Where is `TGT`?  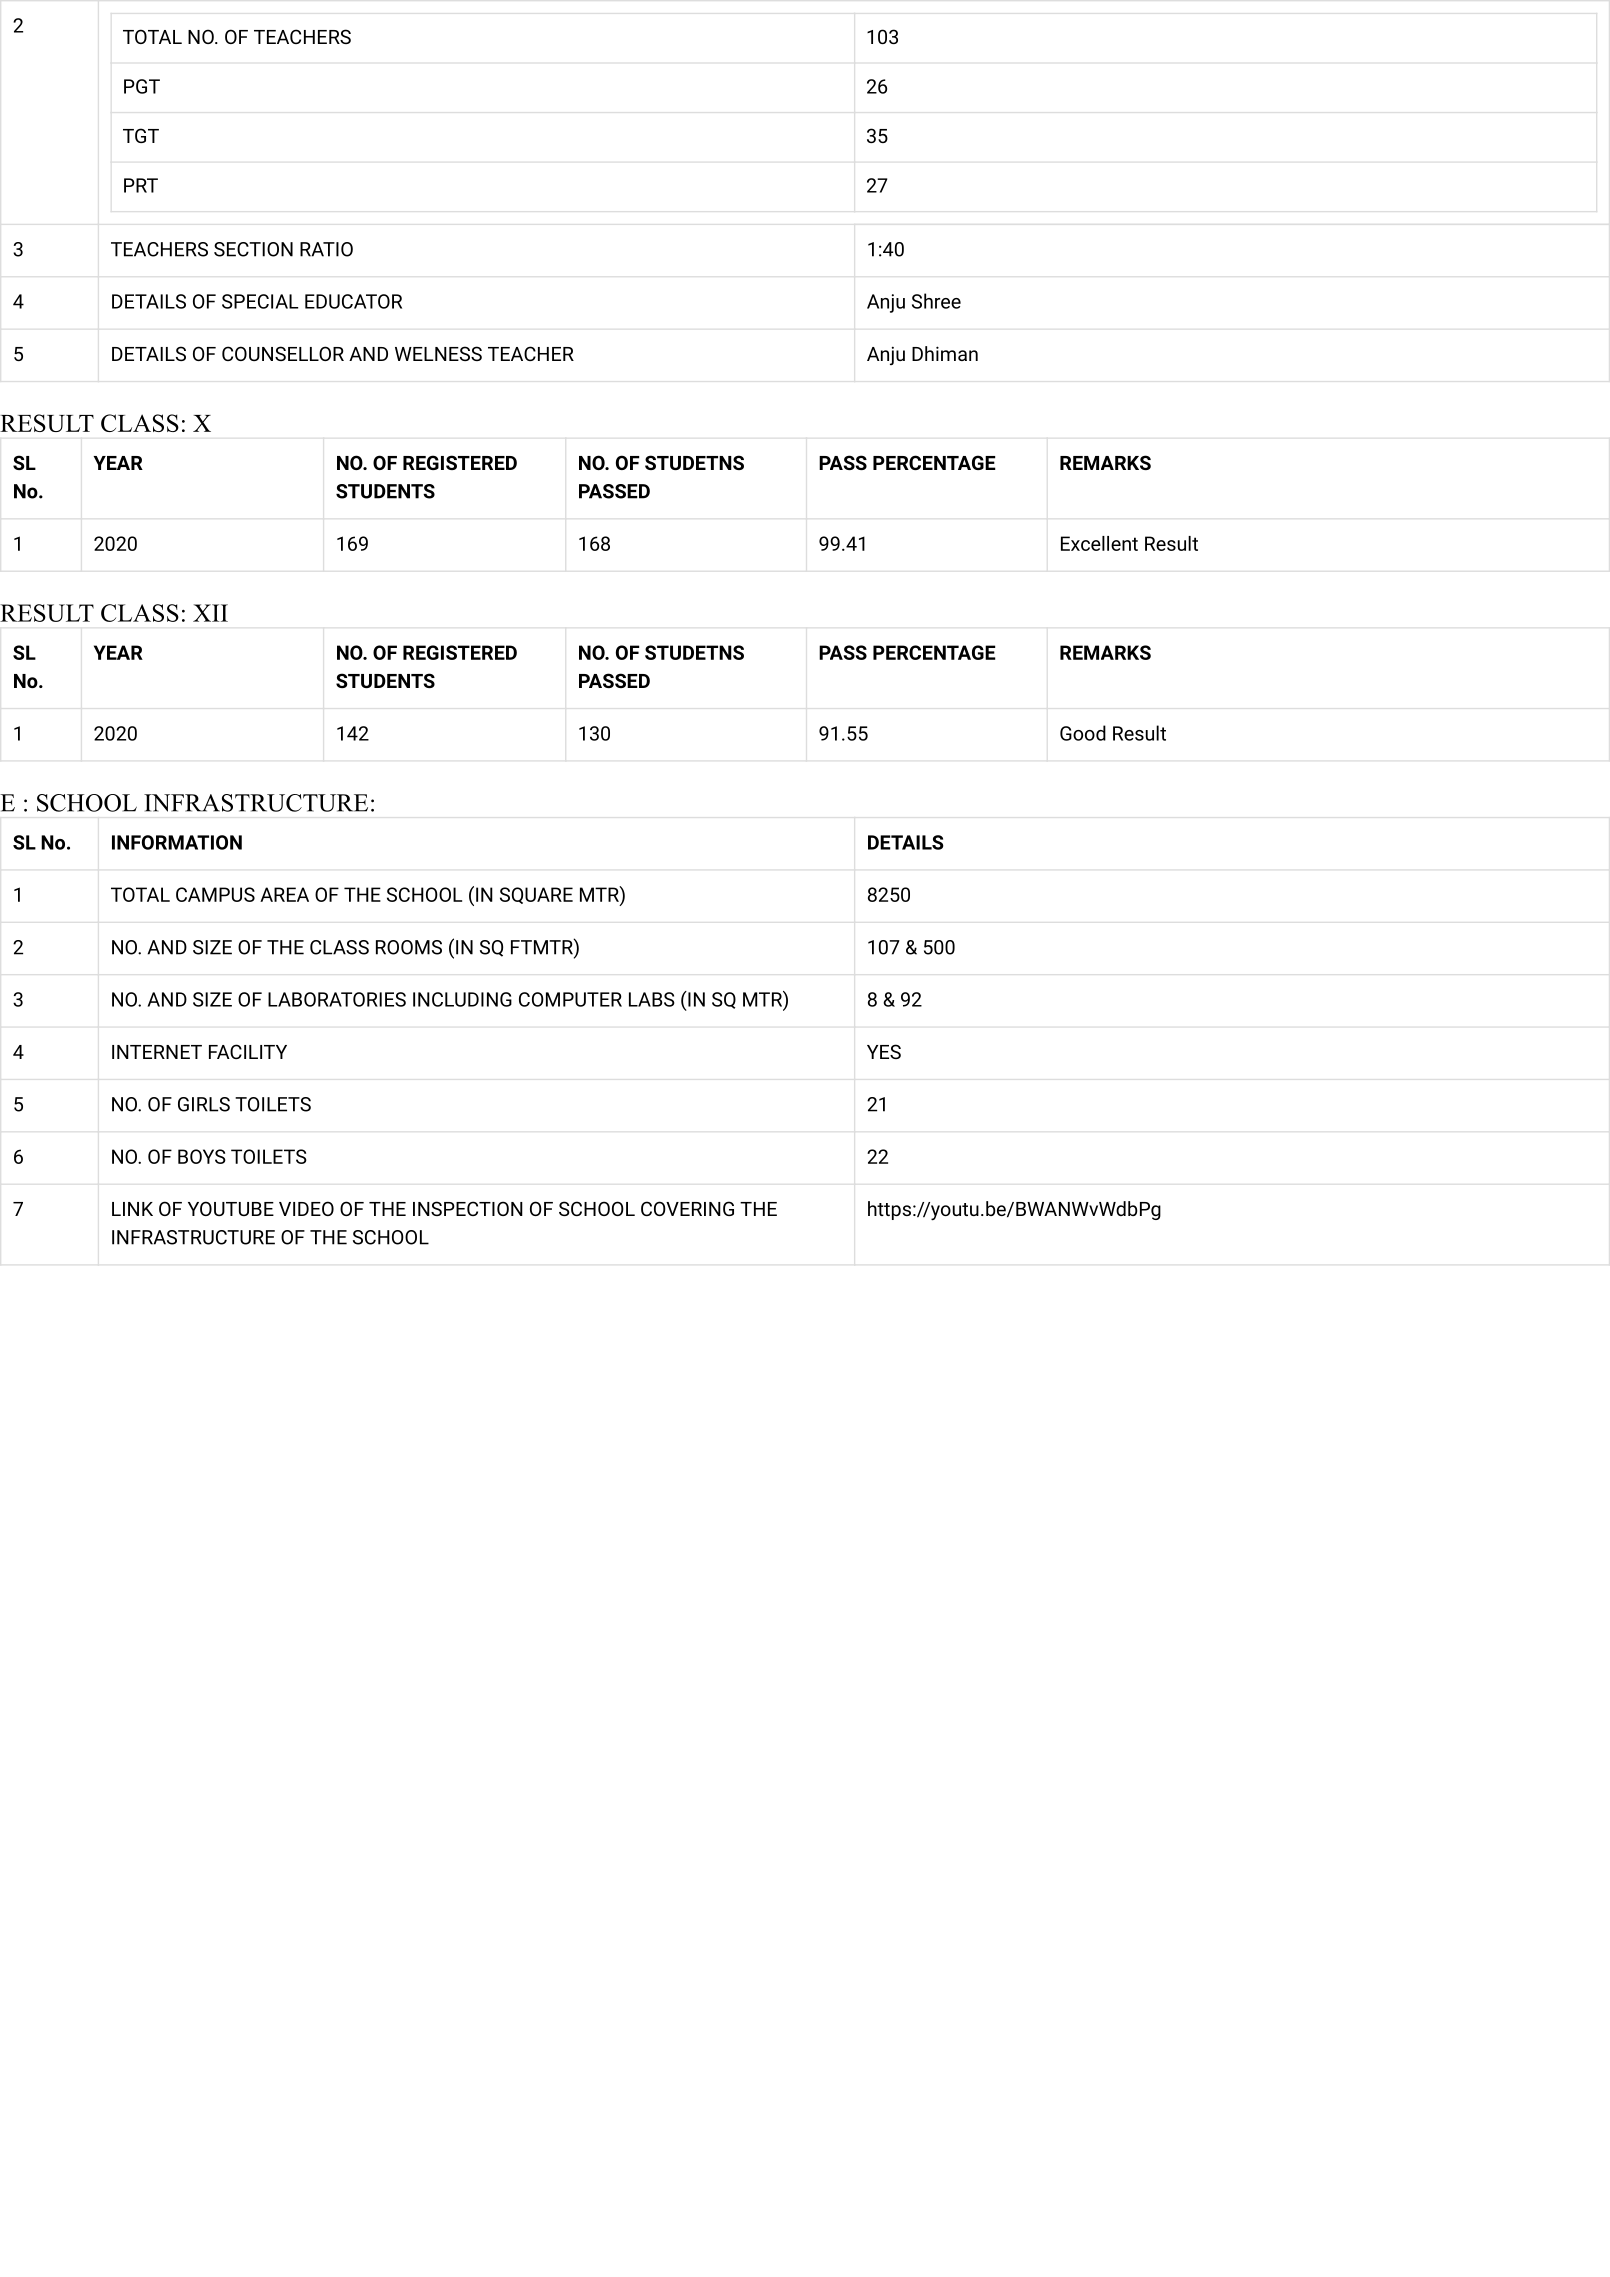 TGT is located at coordinates (141, 135).
